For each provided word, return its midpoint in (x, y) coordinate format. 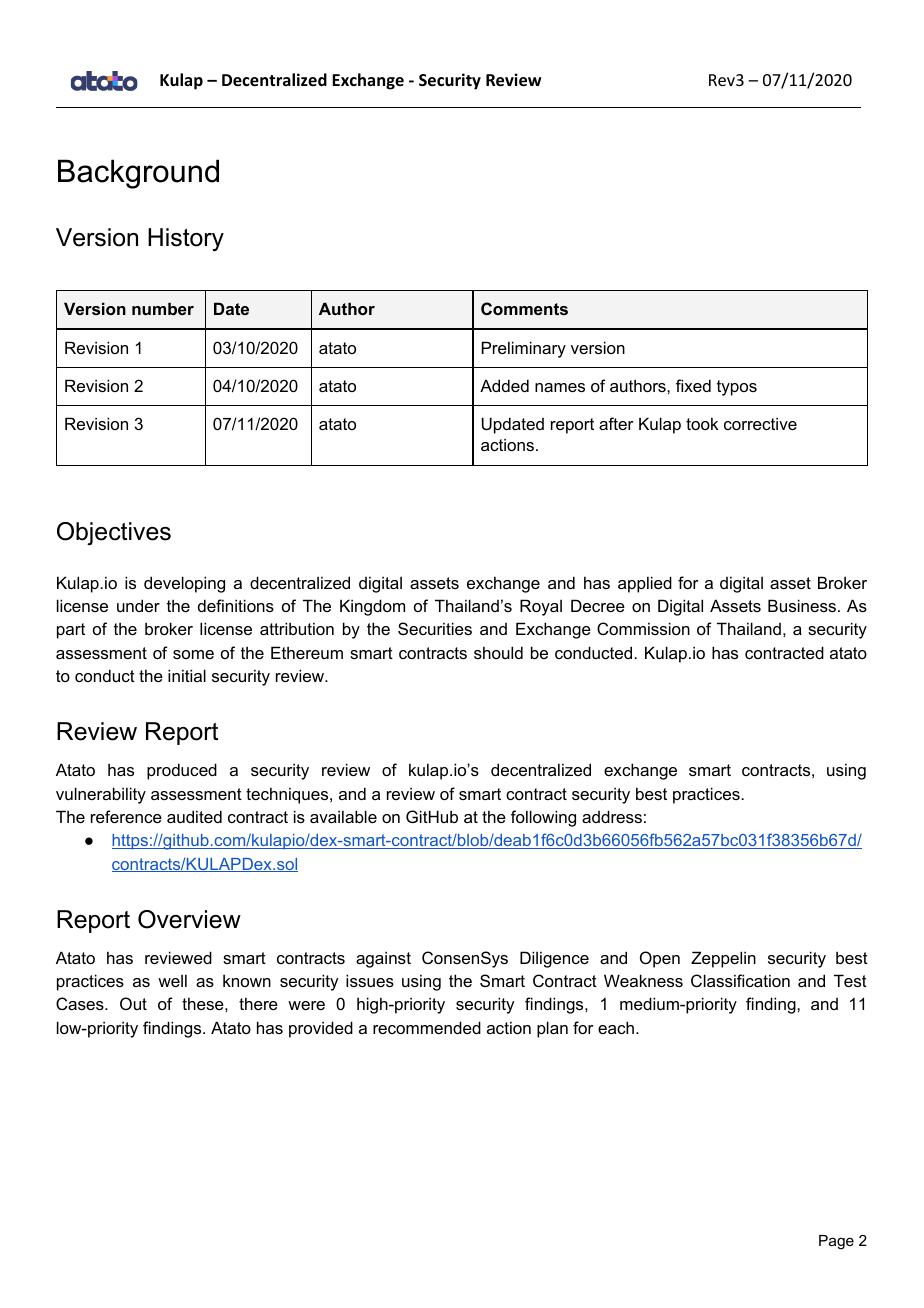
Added (504, 385)
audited (194, 816)
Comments (524, 308)
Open (660, 959)
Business (802, 605)
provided (321, 1029)
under (138, 605)
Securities (435, 628)
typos (737, 388)
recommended (427, 1027)
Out (133, 1003)
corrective (760, 423)
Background (138, 174)
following (543, 818)
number (163, 308)
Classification (740, 980)
